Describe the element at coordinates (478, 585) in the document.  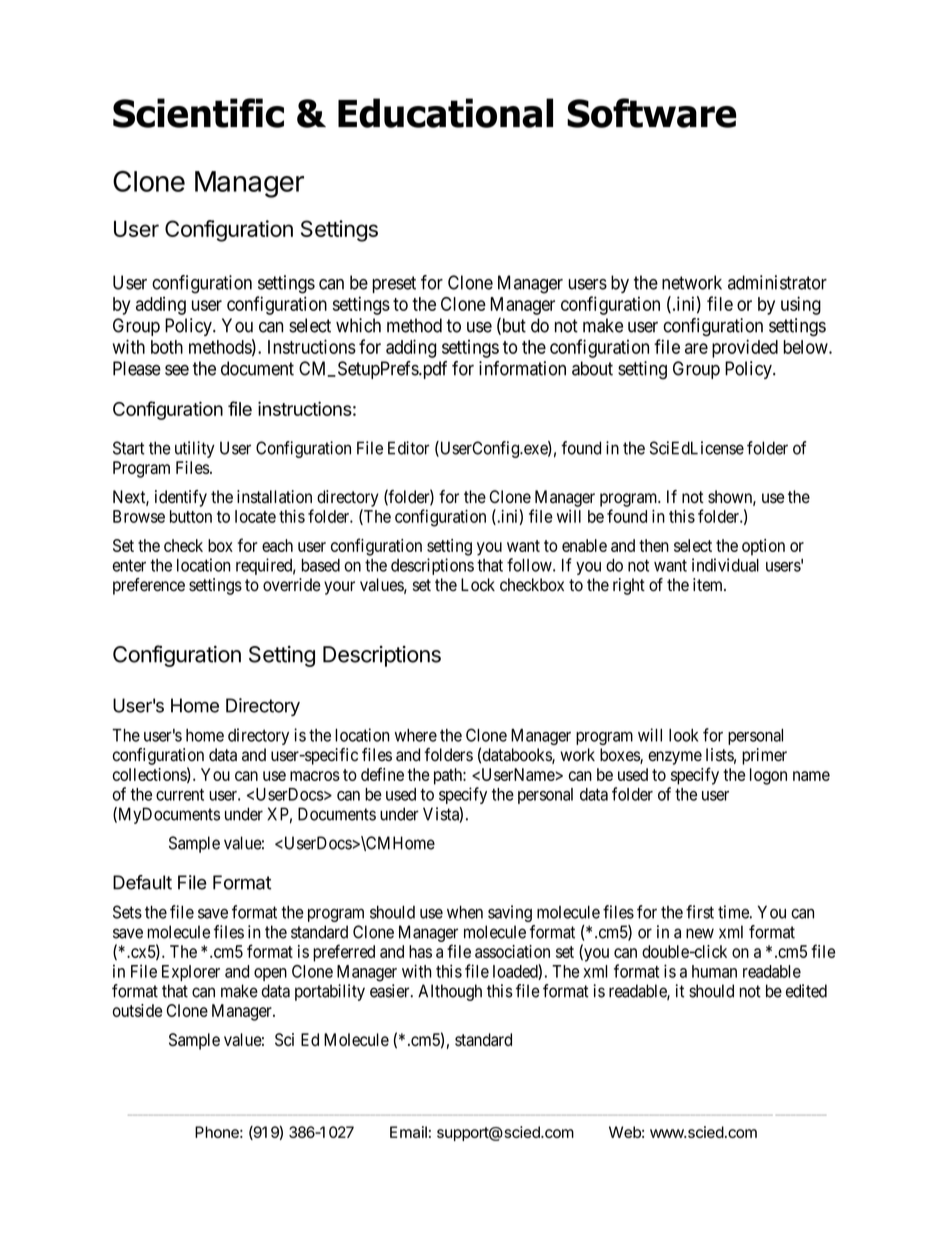
I see `Lock` at that location.
